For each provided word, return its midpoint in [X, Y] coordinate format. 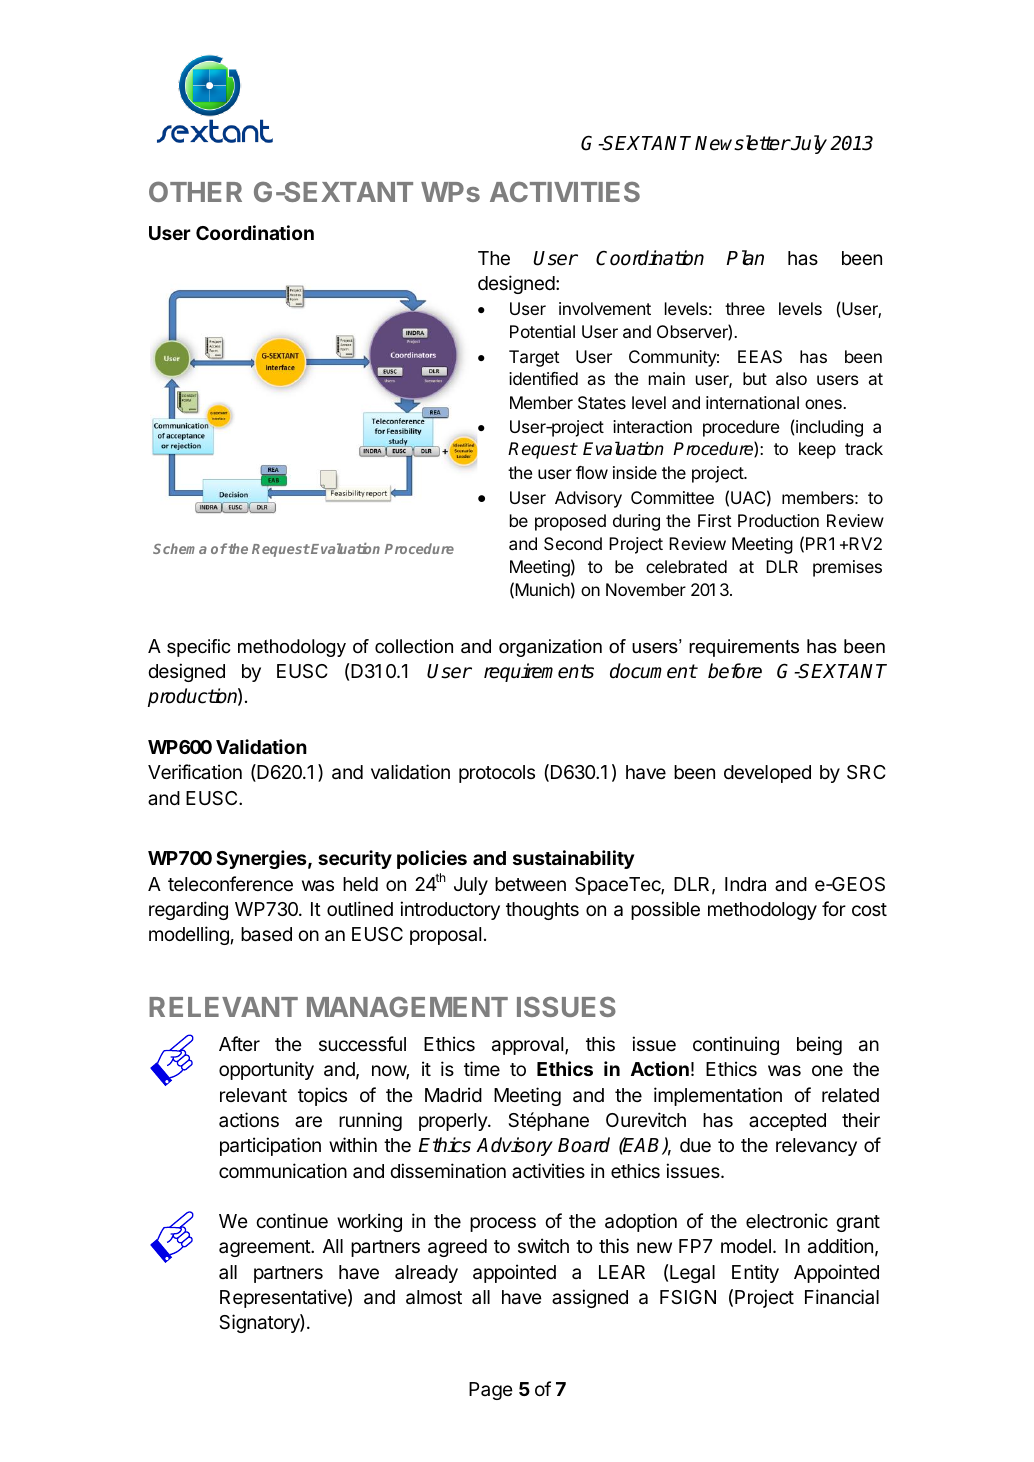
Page [491, 1391]
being [819, 1045]
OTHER [195, 191]
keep [817, 450]
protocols [497, 774]
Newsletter [742, 143]
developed [767, 774]
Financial [842, 1296]
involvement [605, 308]
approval [529, 1046]
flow [592, 472]
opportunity [266, 1070]
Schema [180, 548]
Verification [195, 771]
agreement [265, 1248]
